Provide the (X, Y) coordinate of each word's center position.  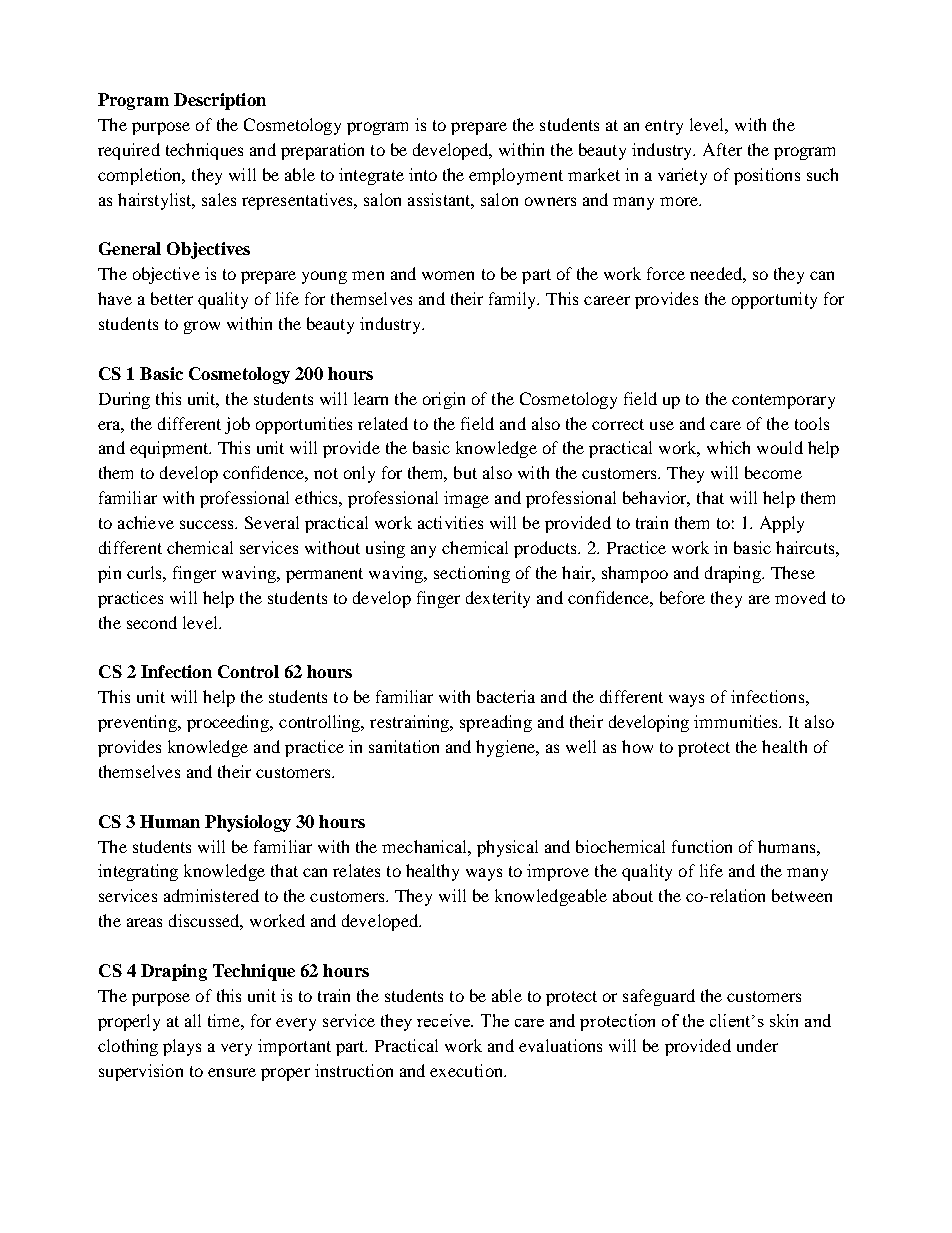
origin (444, 400)
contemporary (783, 401)
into (423, 174)
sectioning (472, 574)
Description (220, 101)
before (682, 597)
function (702, 846)
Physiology (248, 823)
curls (145, 572)
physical (507, 848)
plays (182, 1047)
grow (202, 327)
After (722, 149)
